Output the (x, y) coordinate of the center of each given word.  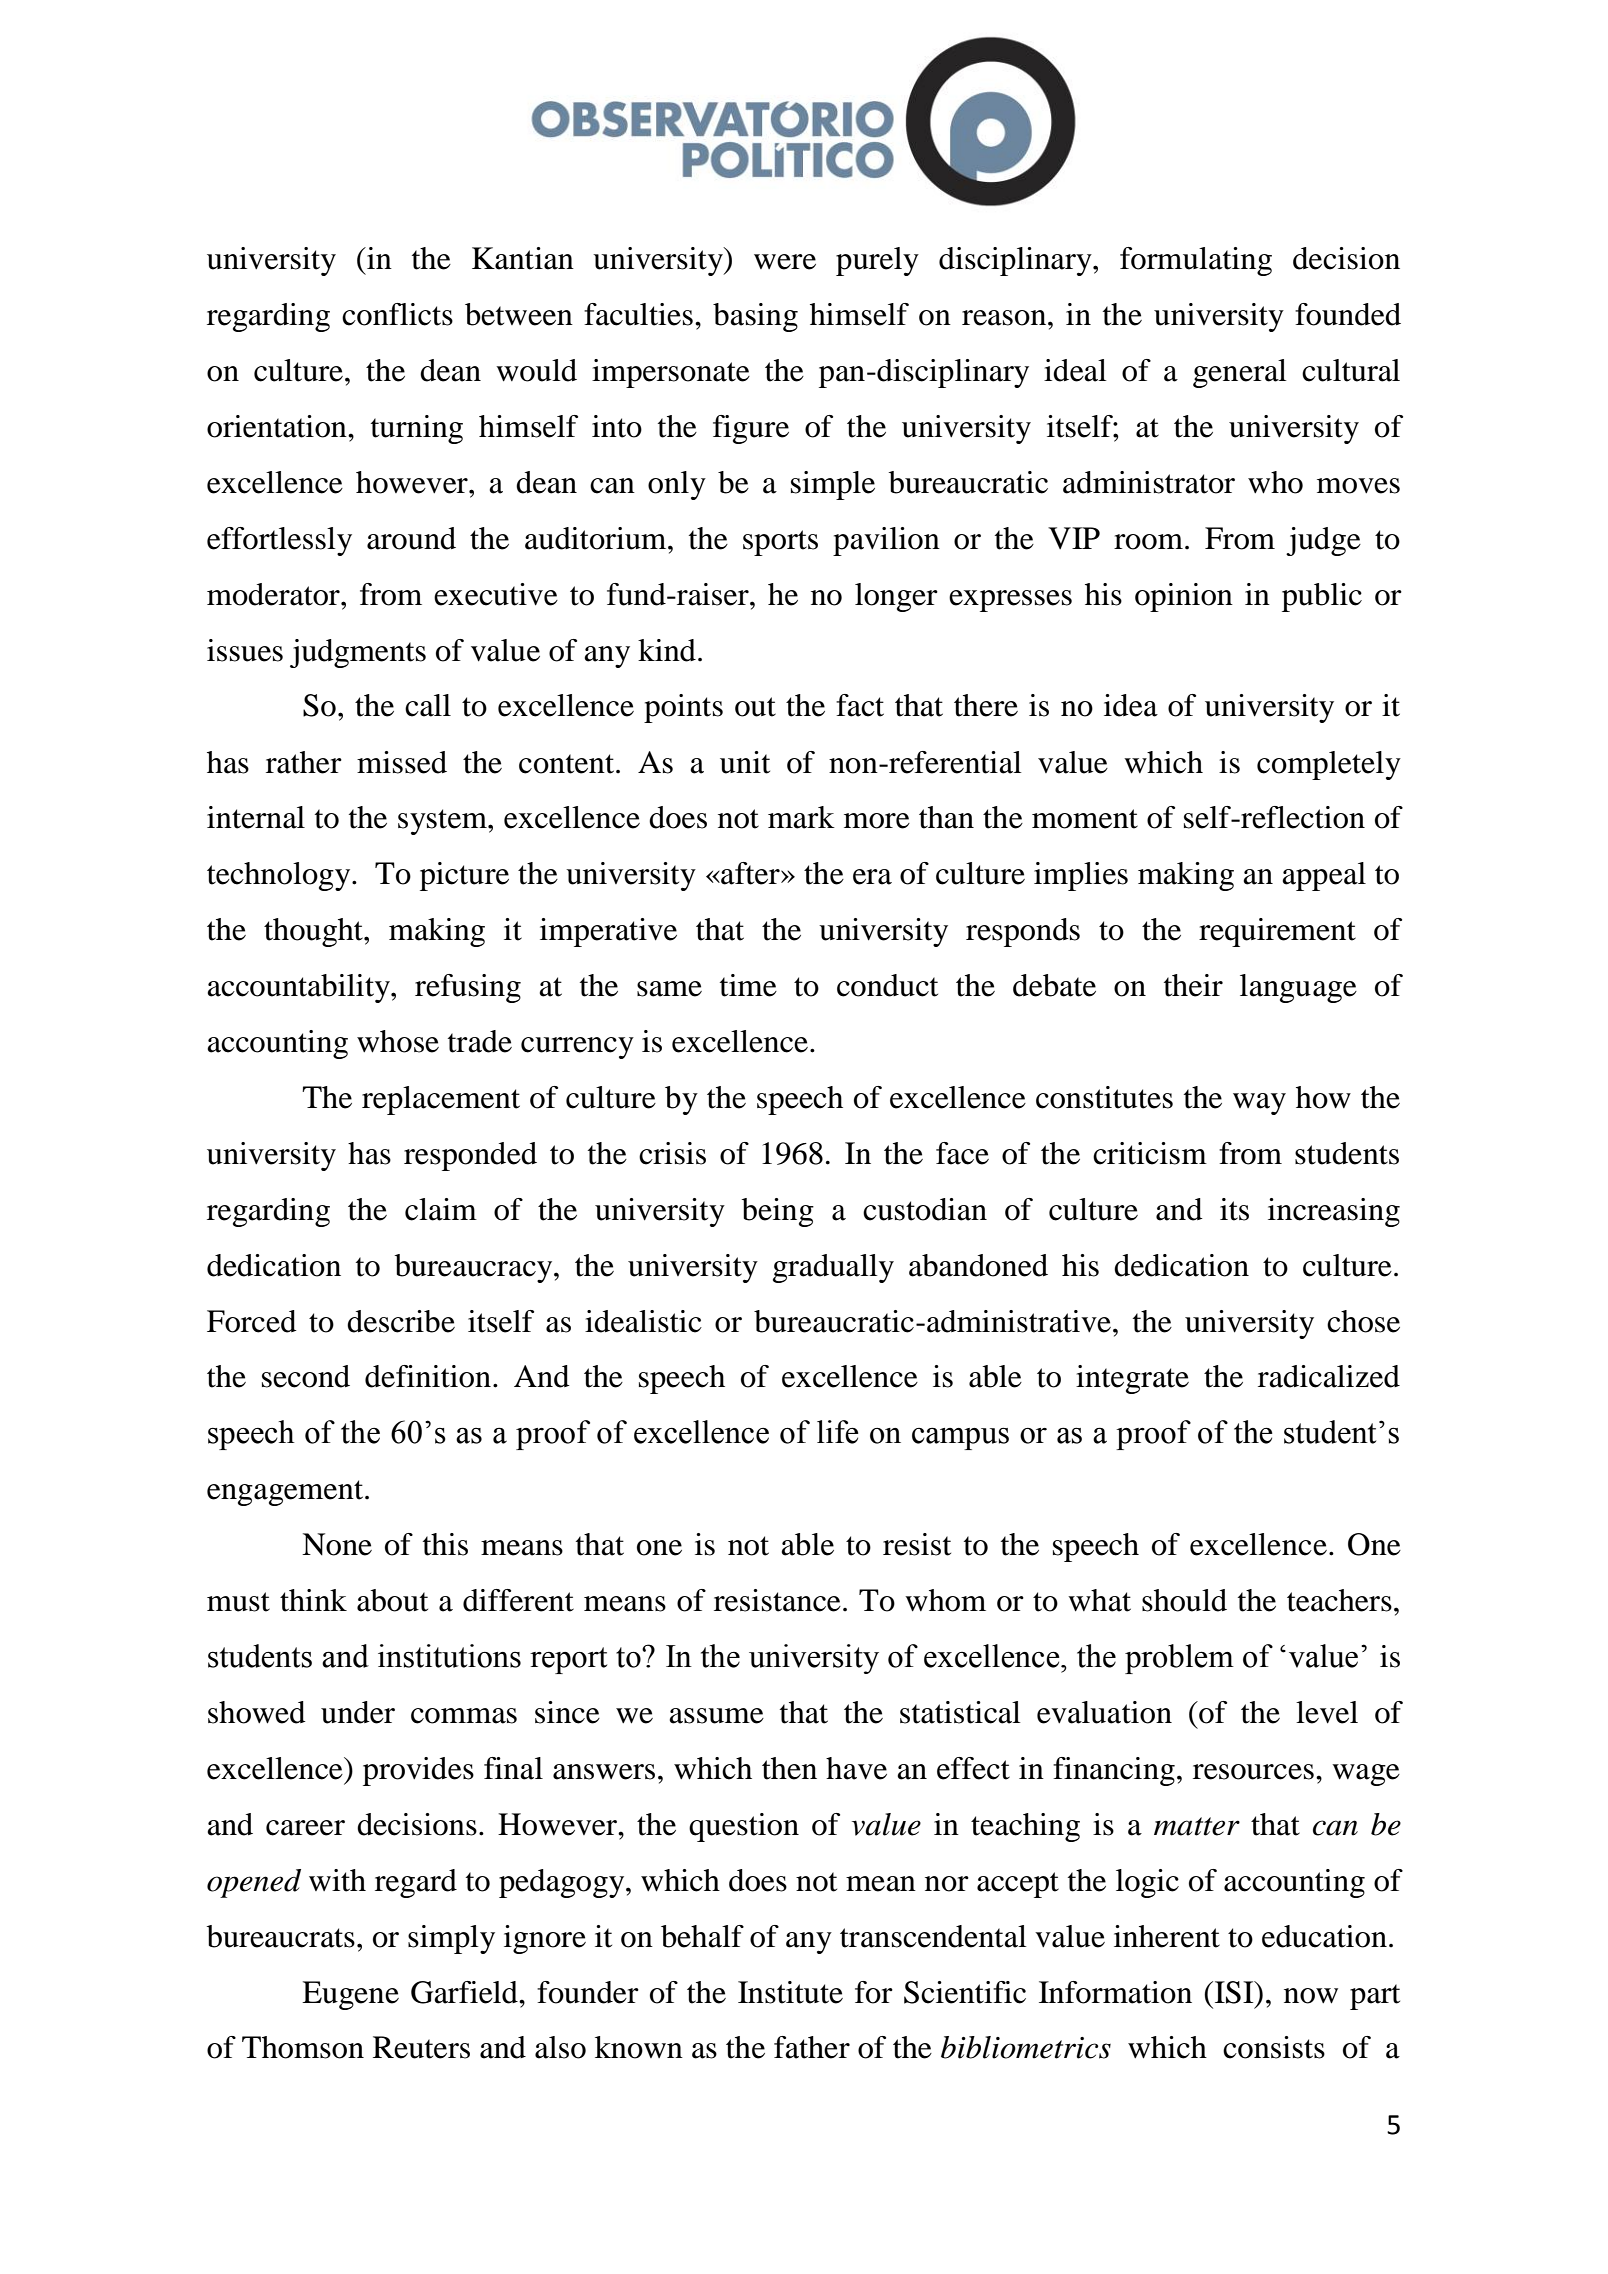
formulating (1196, 261)
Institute (790, 1992)
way (1259, 1104)
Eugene (350, 1995)
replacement (441, 1100)
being (778, 1212)
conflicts (397, 314)
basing (755, 317)
